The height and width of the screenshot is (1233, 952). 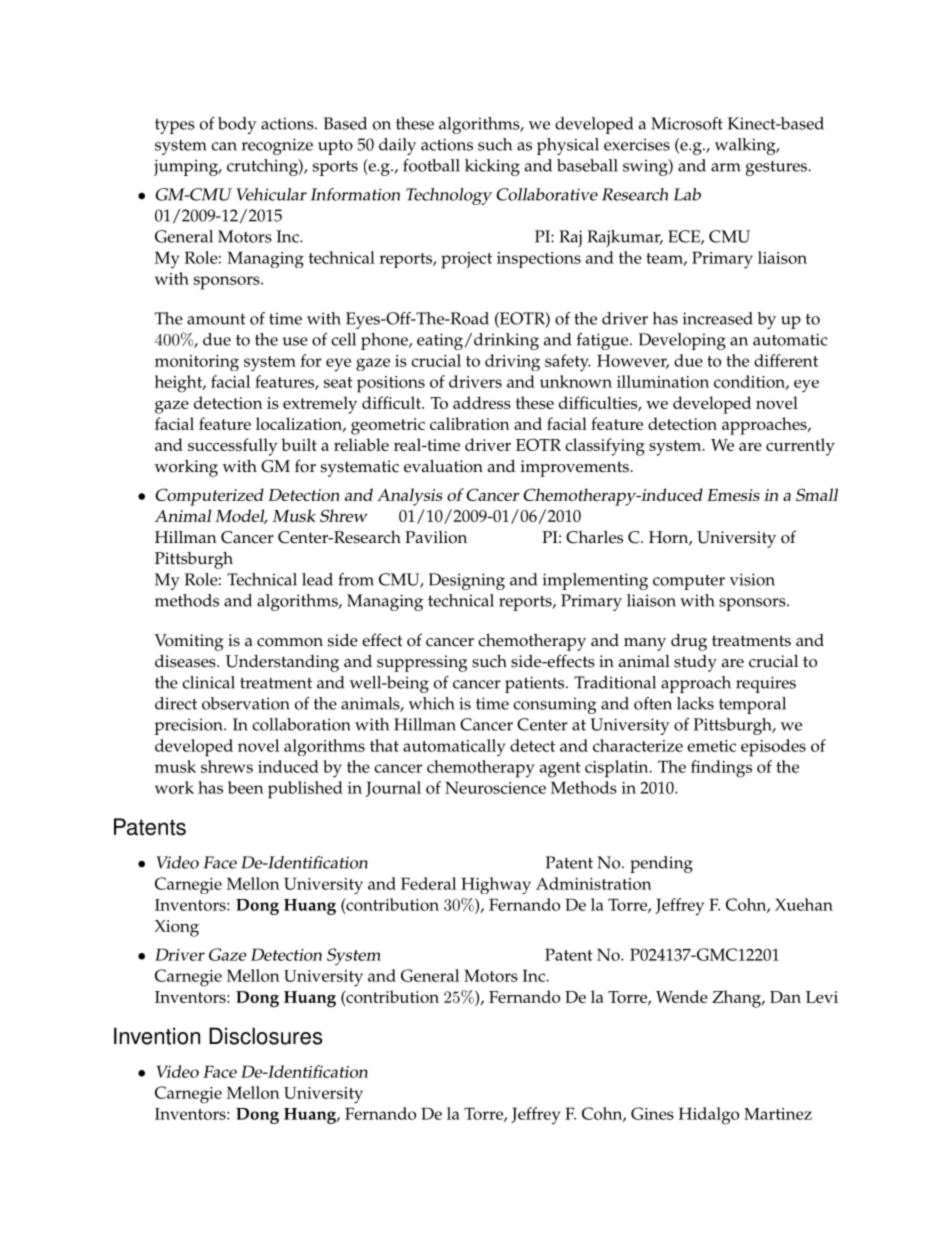 What do you see at coordinates (492, 167) in the screenshot?
I see `kicking` at bounding box center [492, 167].
